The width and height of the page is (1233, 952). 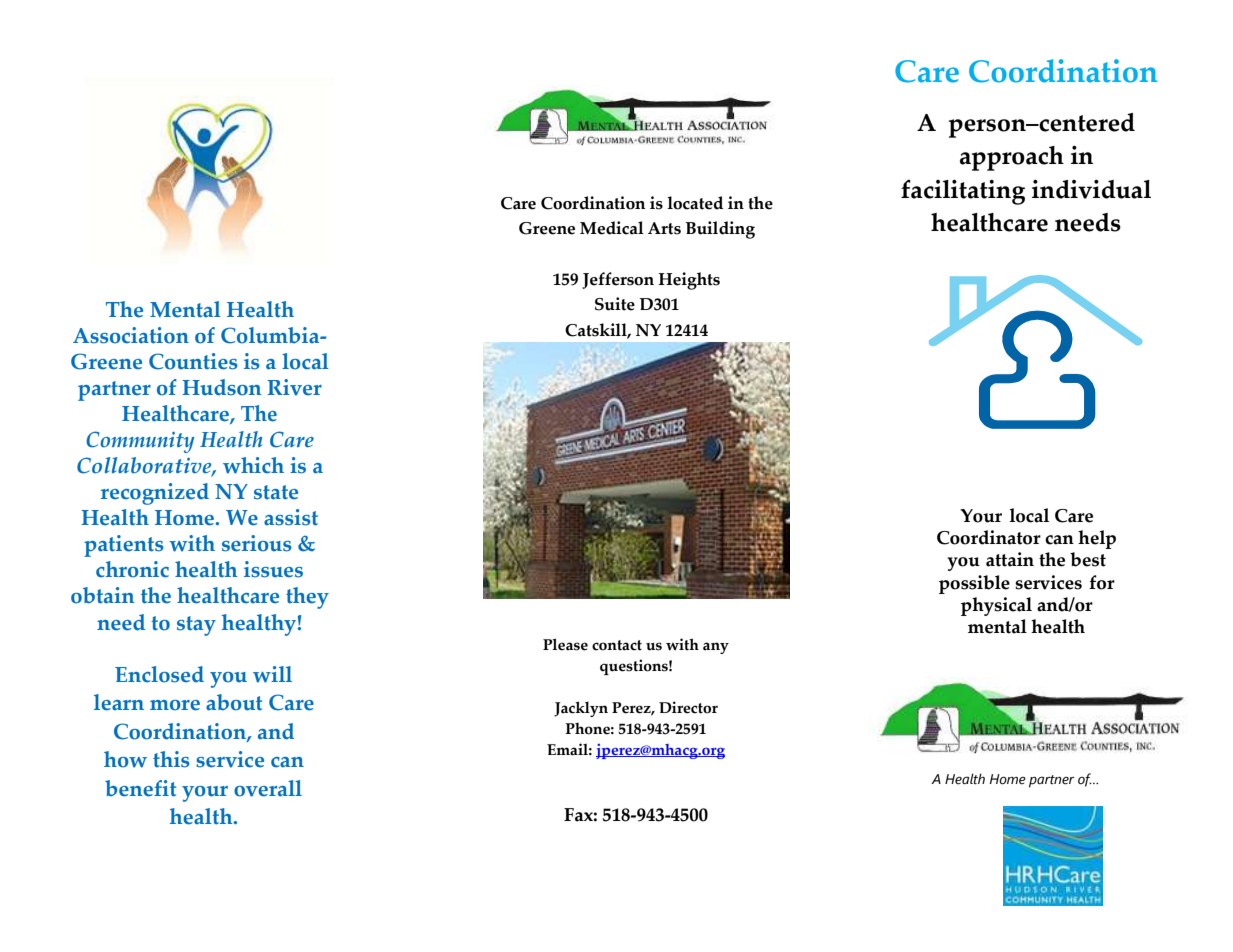 I want to click on located, so click(x=695, y=203).
